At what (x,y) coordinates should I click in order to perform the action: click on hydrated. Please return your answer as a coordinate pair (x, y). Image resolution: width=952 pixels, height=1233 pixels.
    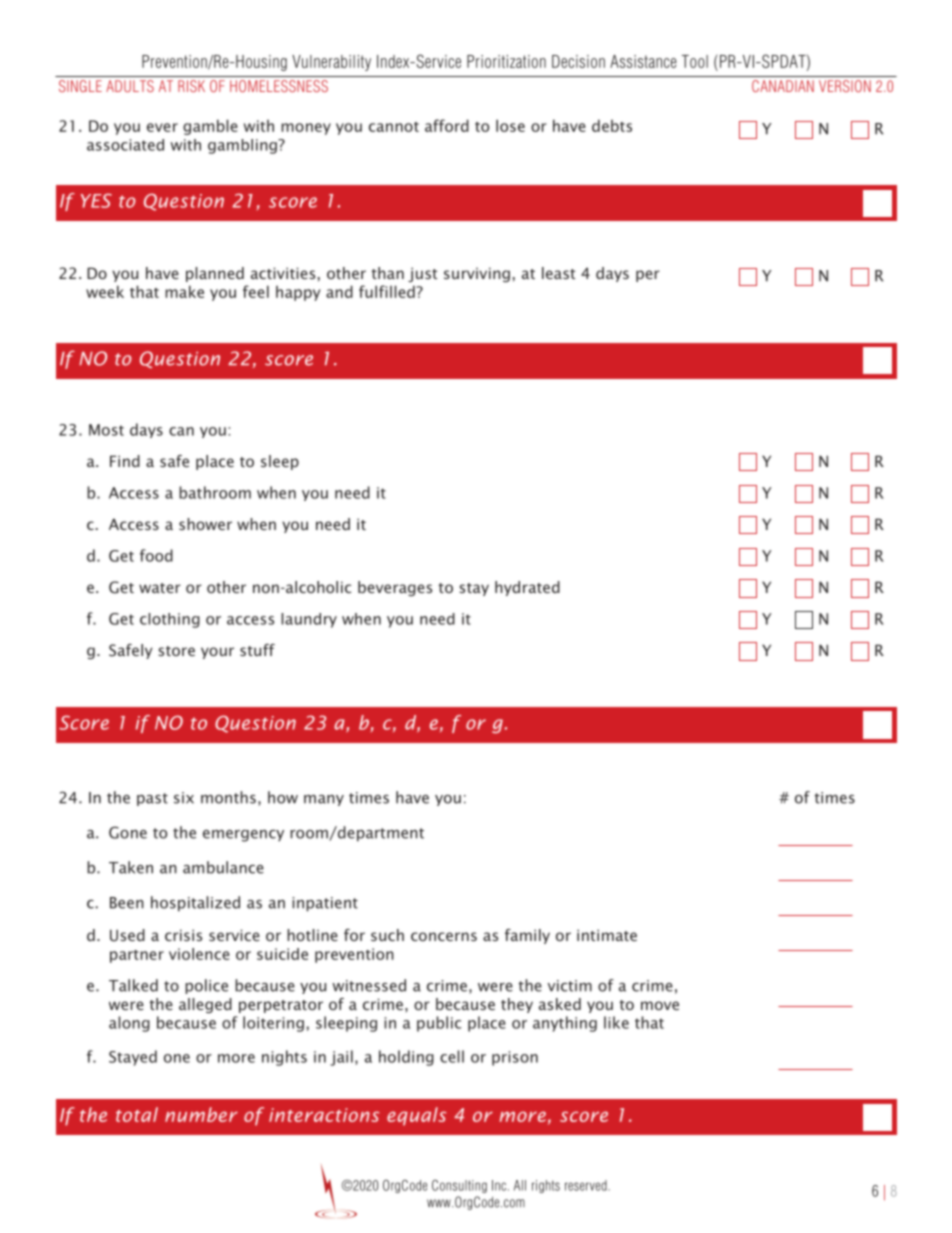
    Looking at the image, I should click on (527, 588).
